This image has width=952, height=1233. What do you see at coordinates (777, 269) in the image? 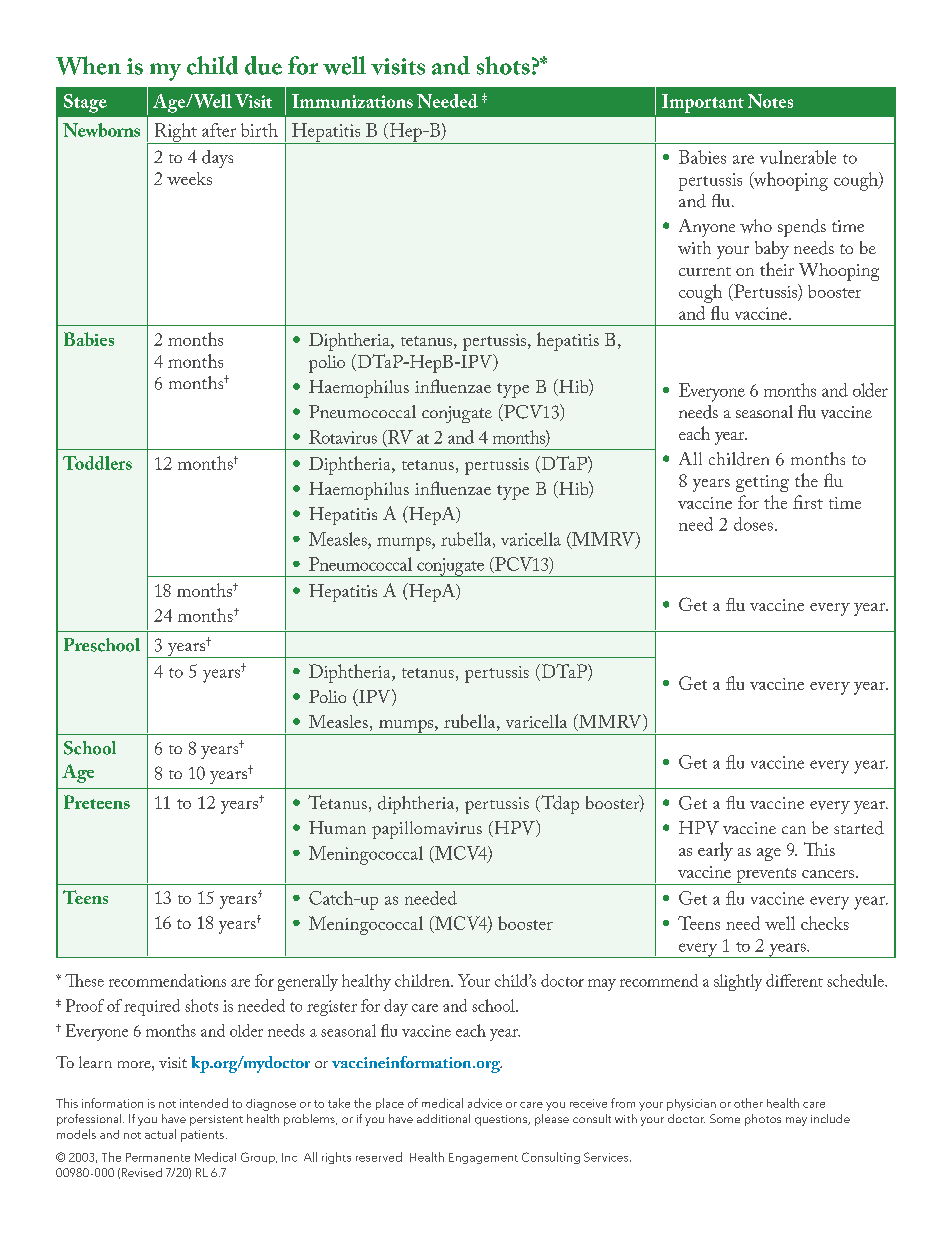
I see `their` at bounding box center [777, 269].
